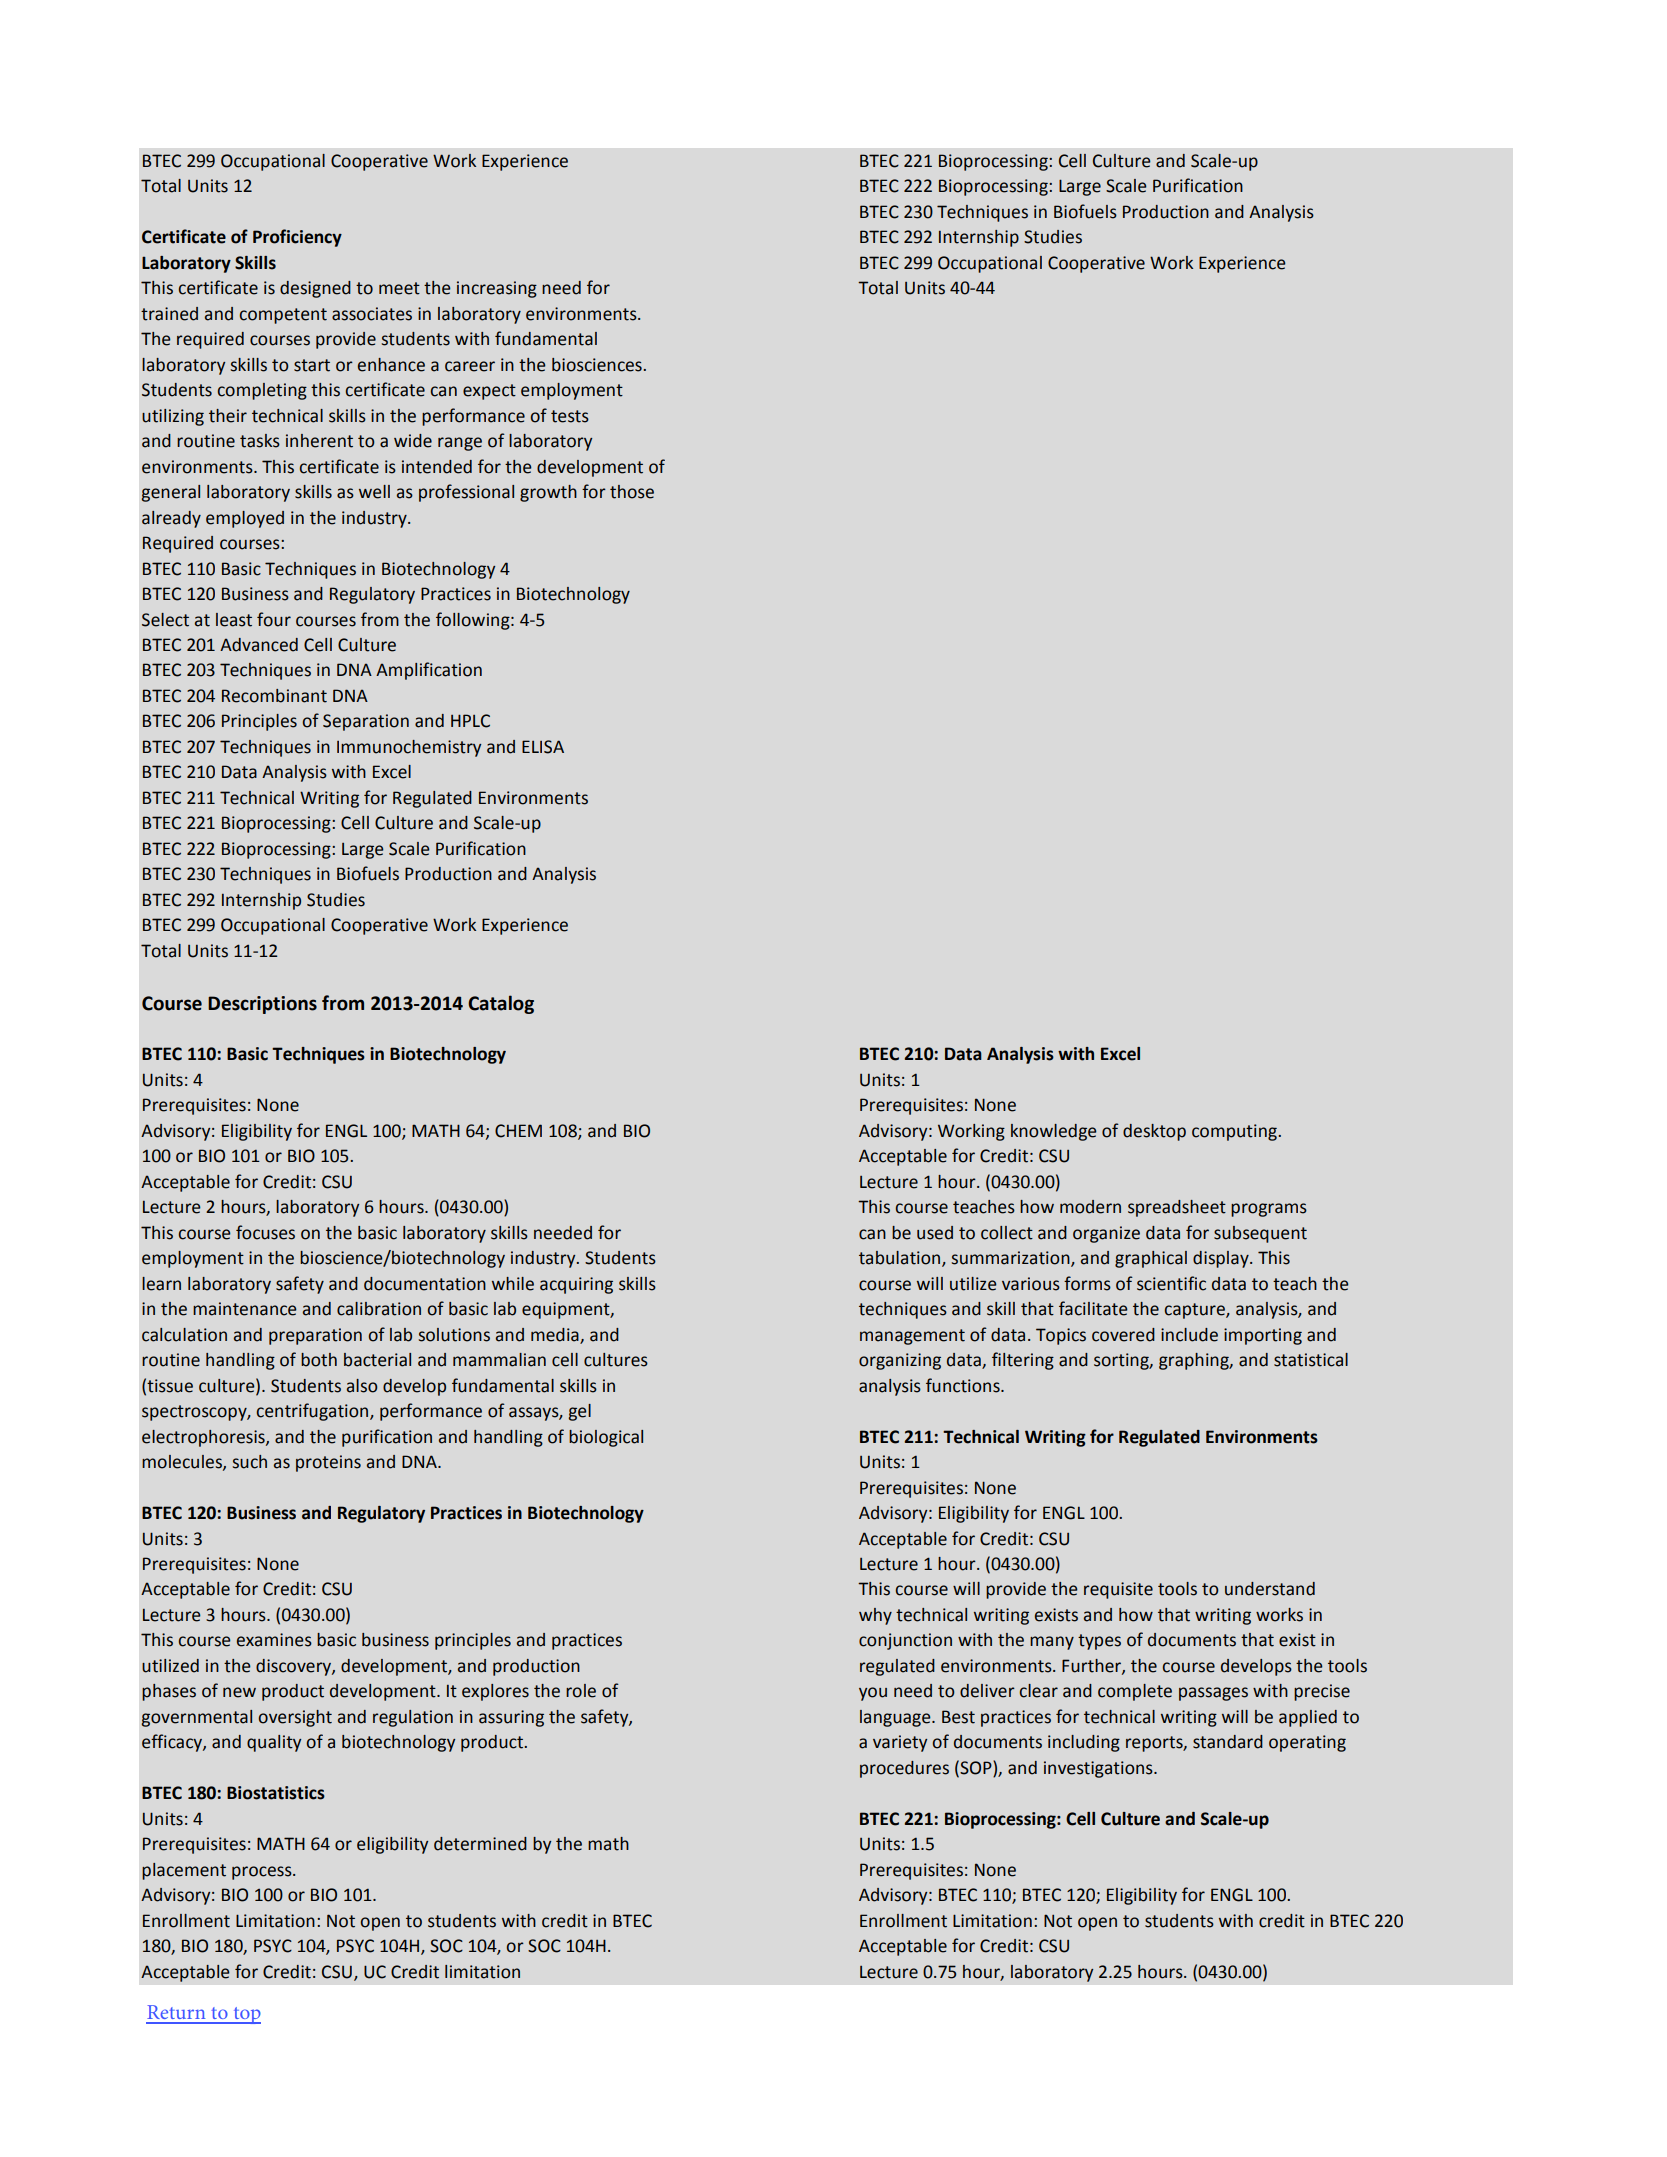 This image has height=2157, width=1667. I want to click on designed, so click(315, 289).
